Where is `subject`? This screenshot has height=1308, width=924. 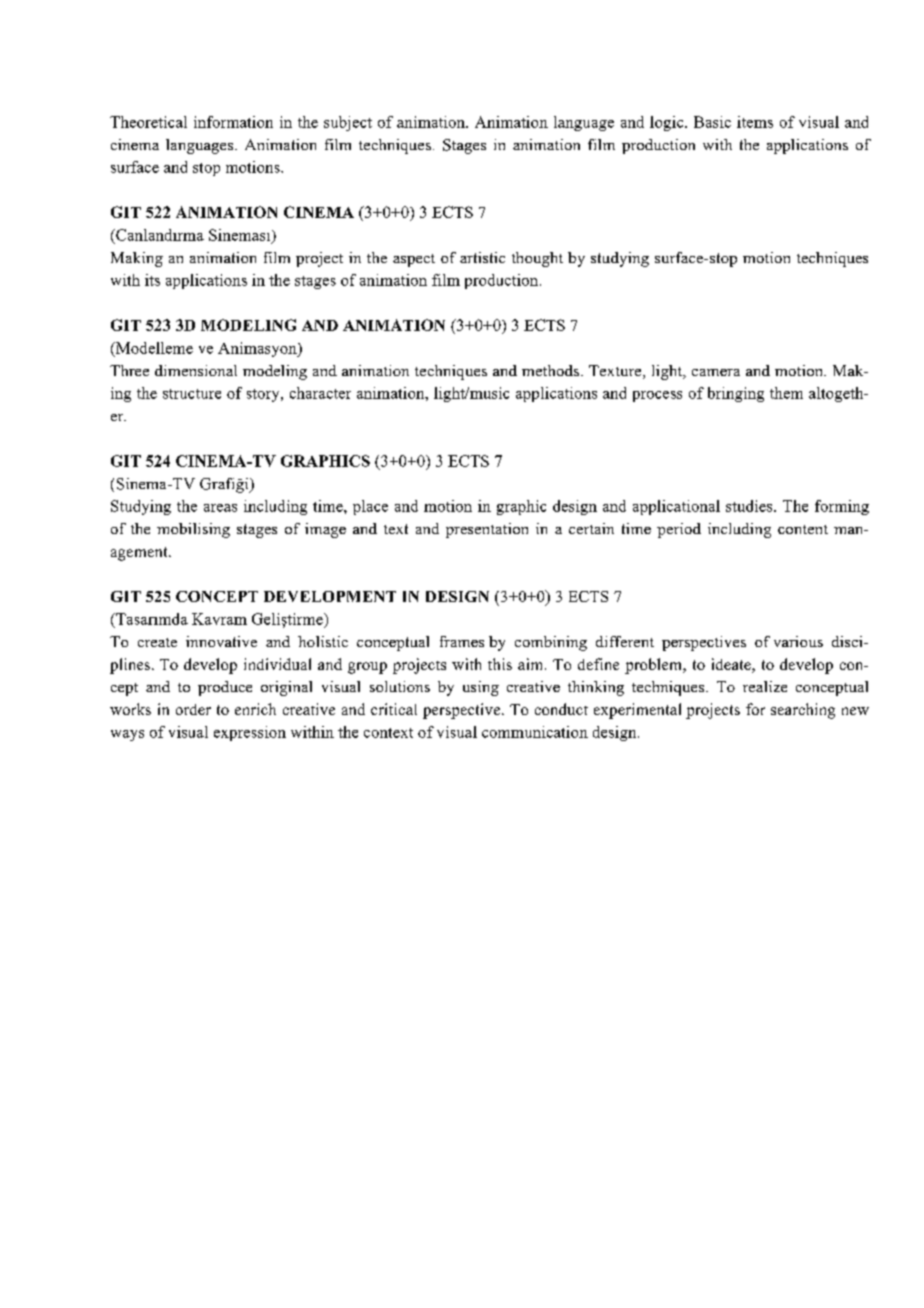
subject is located at coordinates (348, 123).
